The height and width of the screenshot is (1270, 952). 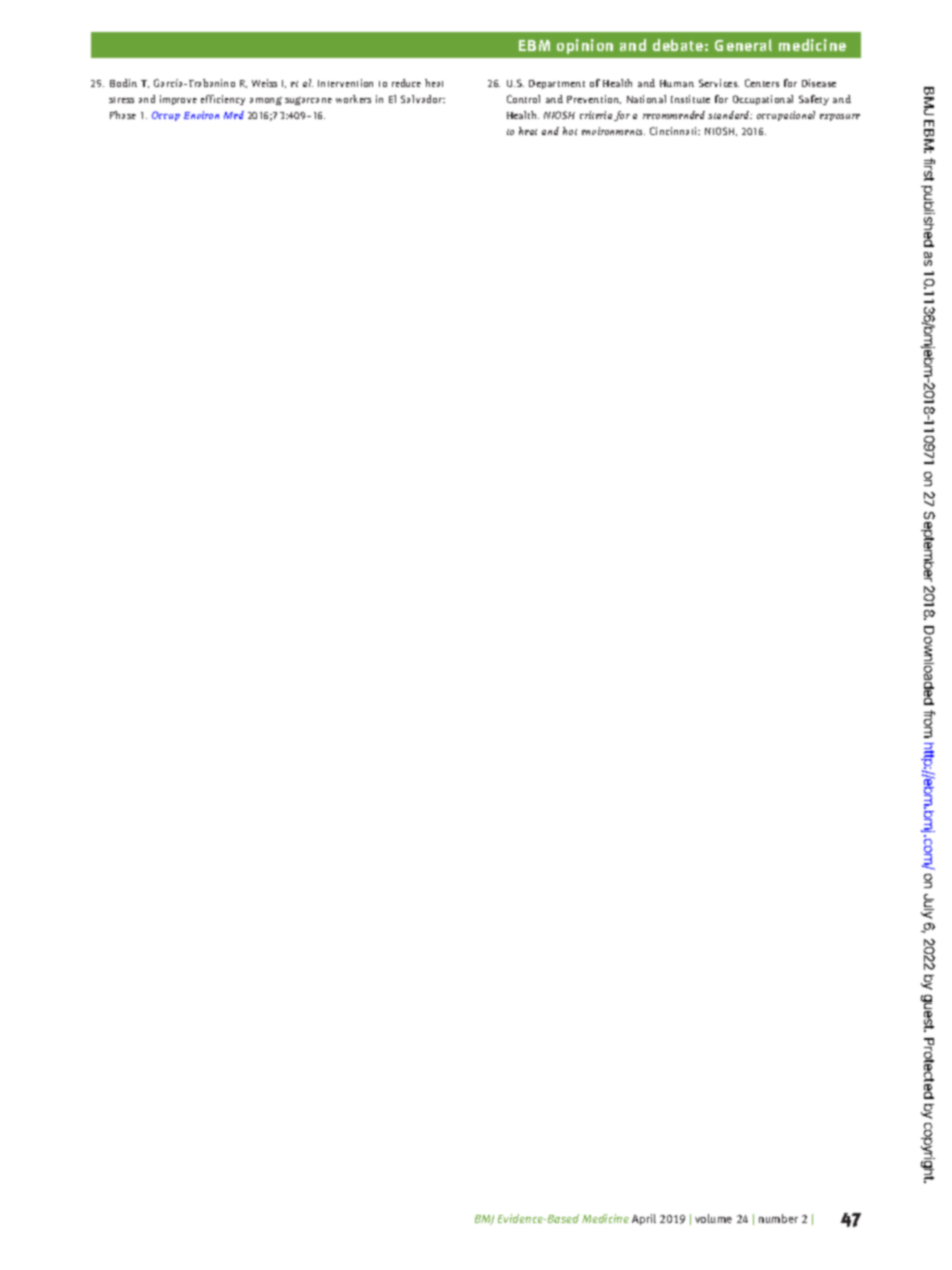 What do you see at coordinates (121, 100) in the screenshot?
I see `stress` at bounding box center [121, 100].
